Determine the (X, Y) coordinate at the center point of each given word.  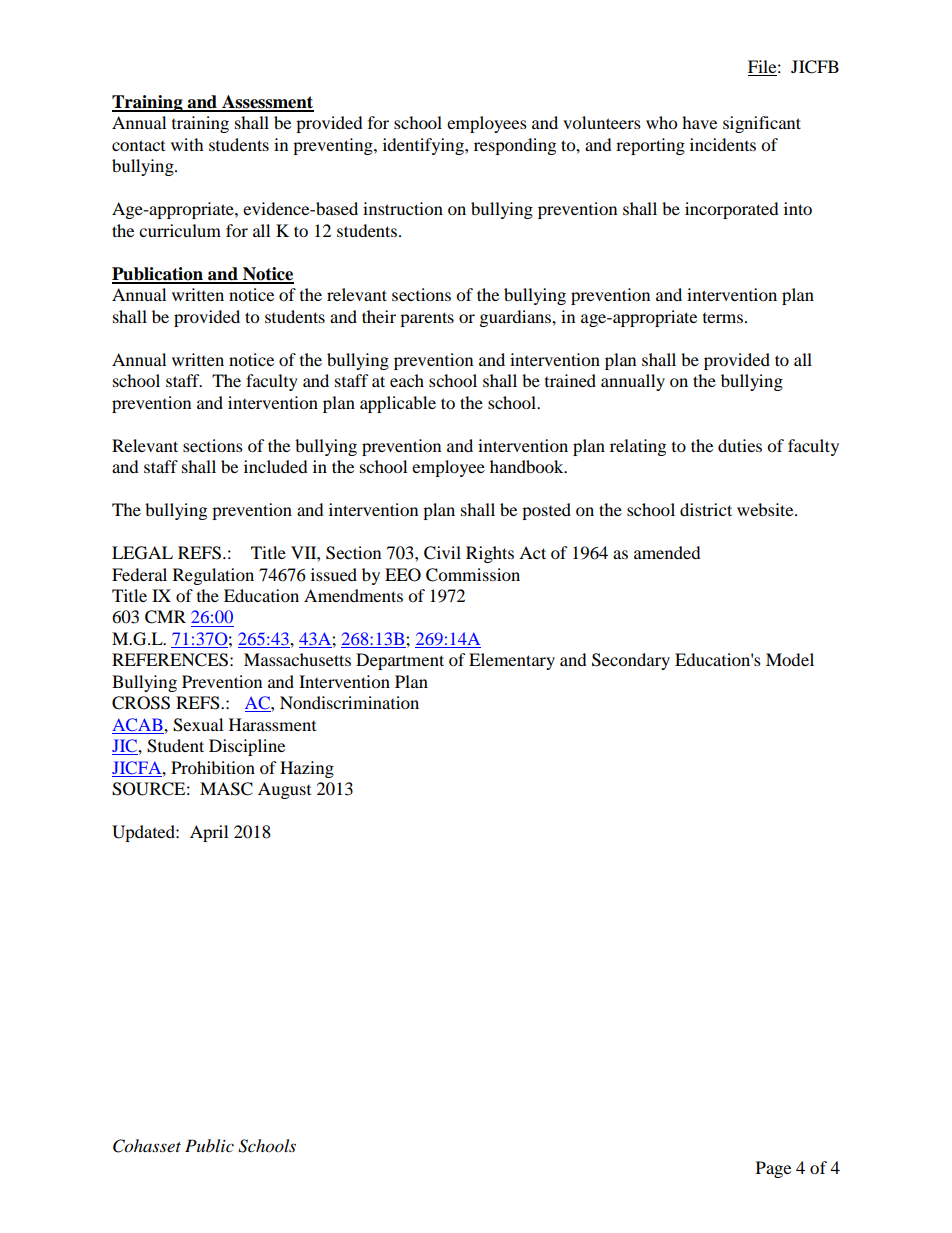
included (276, 466)
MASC (226, 789)
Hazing (307, 769)
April (209, 833)
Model (790, 659)
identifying (424, 146)
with (187, 144)
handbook (528, 466)
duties (740, 445)
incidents (723, 144)
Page (773, 1169)
